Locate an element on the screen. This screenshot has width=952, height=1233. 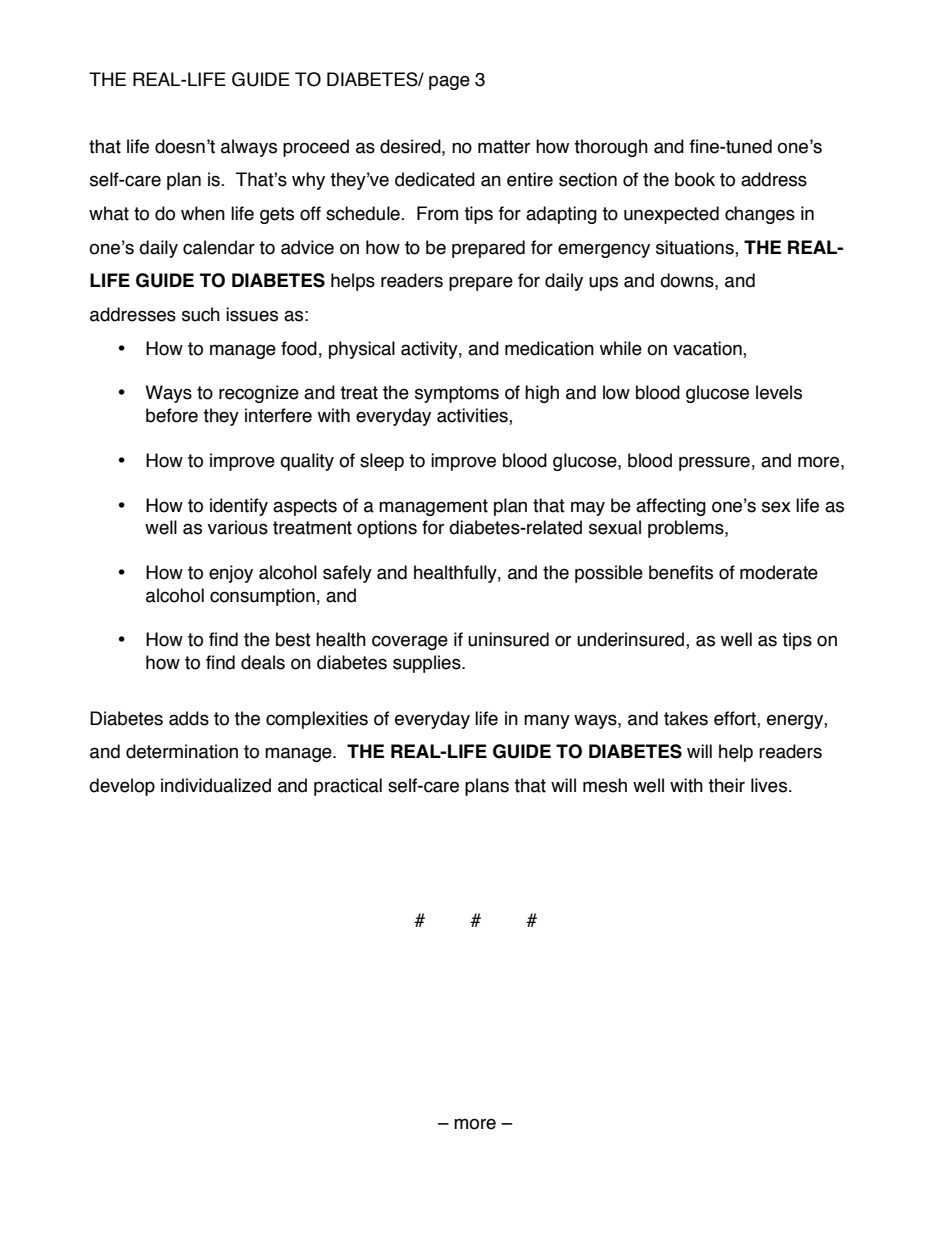
practical is located at coordinates (348, 787).
